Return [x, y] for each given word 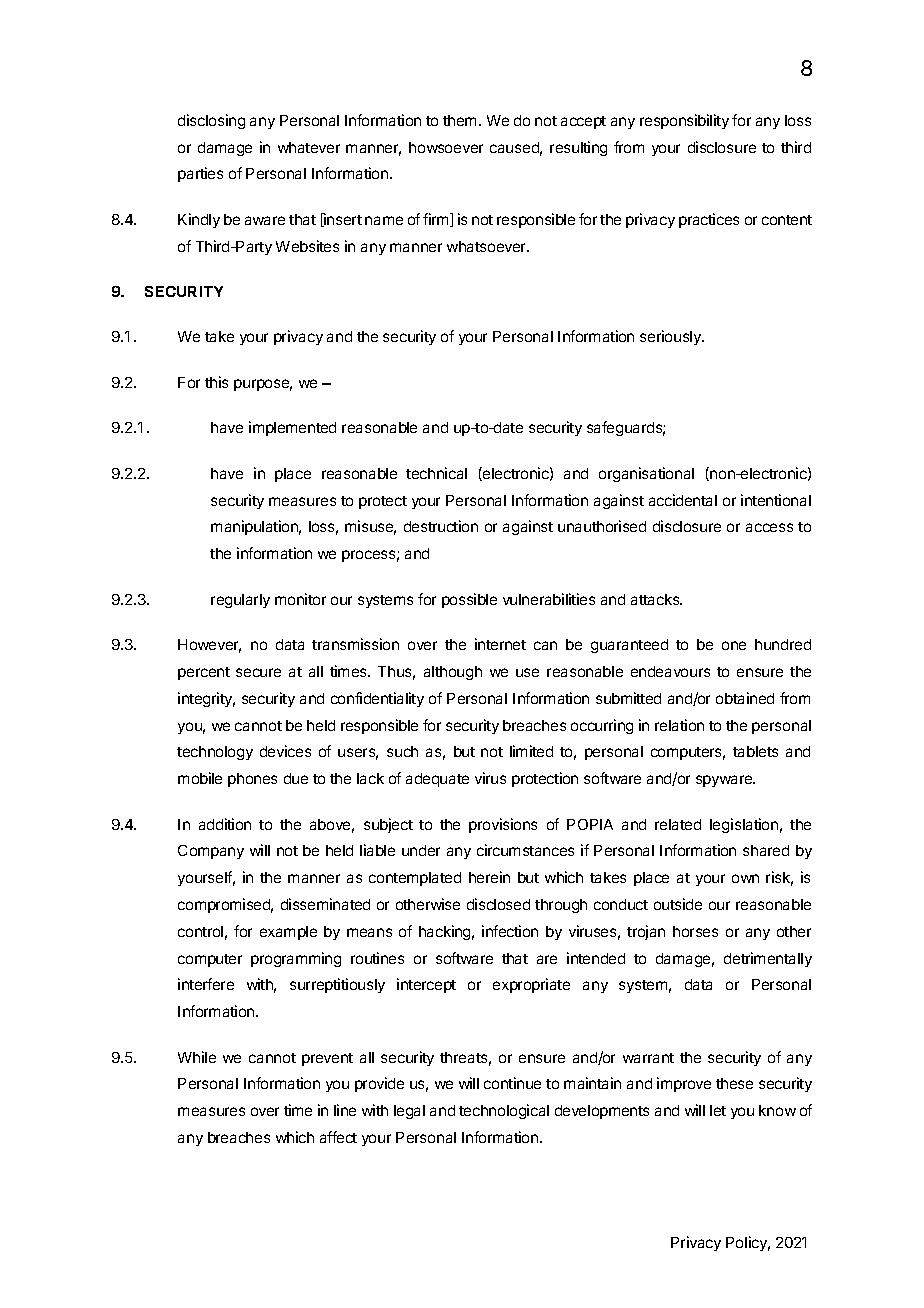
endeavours [670, 671]
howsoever [446, 147]
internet [500, 644]
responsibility [684, 121]
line [345, 1110]
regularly [240, 601]
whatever [309, 147]
